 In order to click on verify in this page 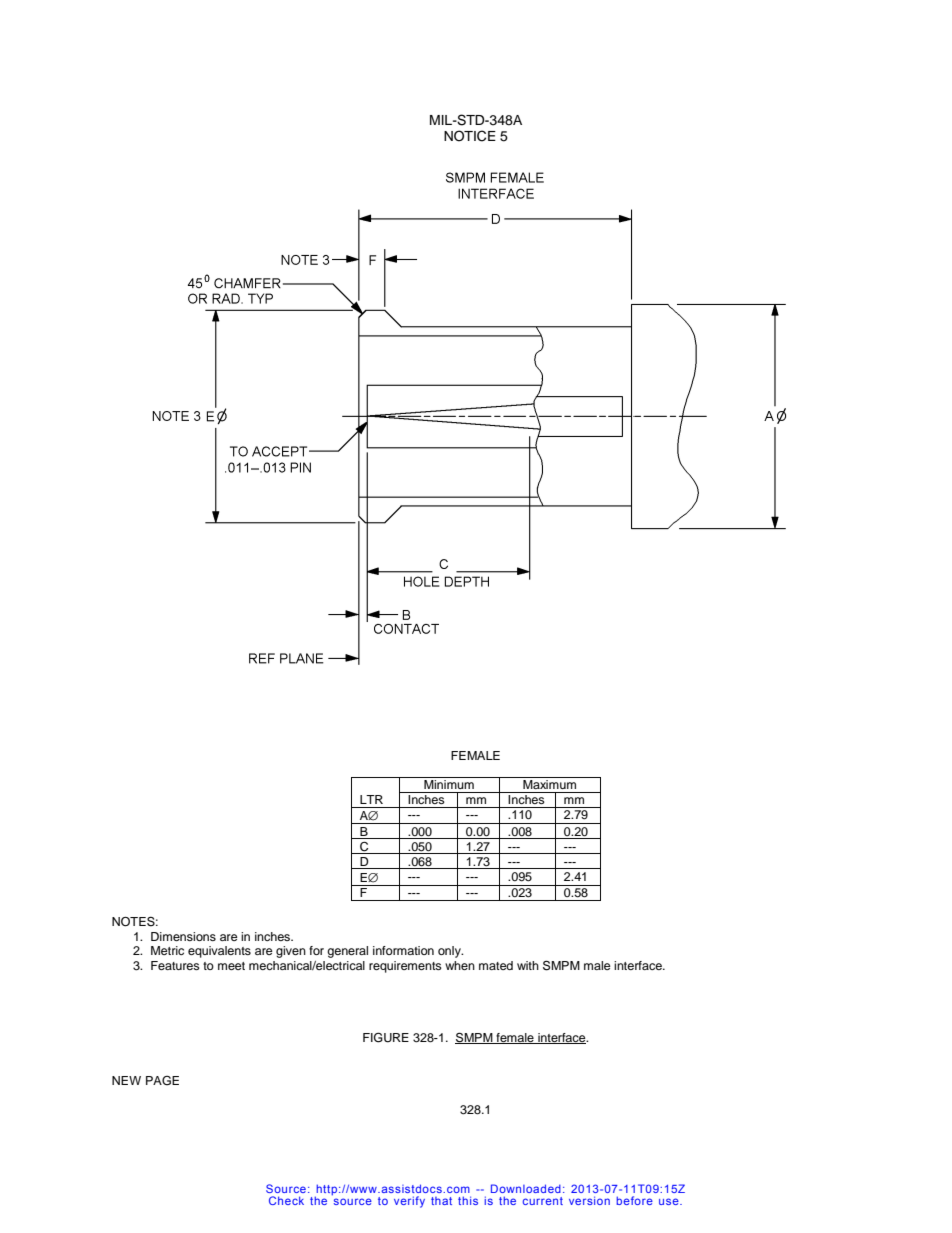, I will do `click(409, 1202)`.
